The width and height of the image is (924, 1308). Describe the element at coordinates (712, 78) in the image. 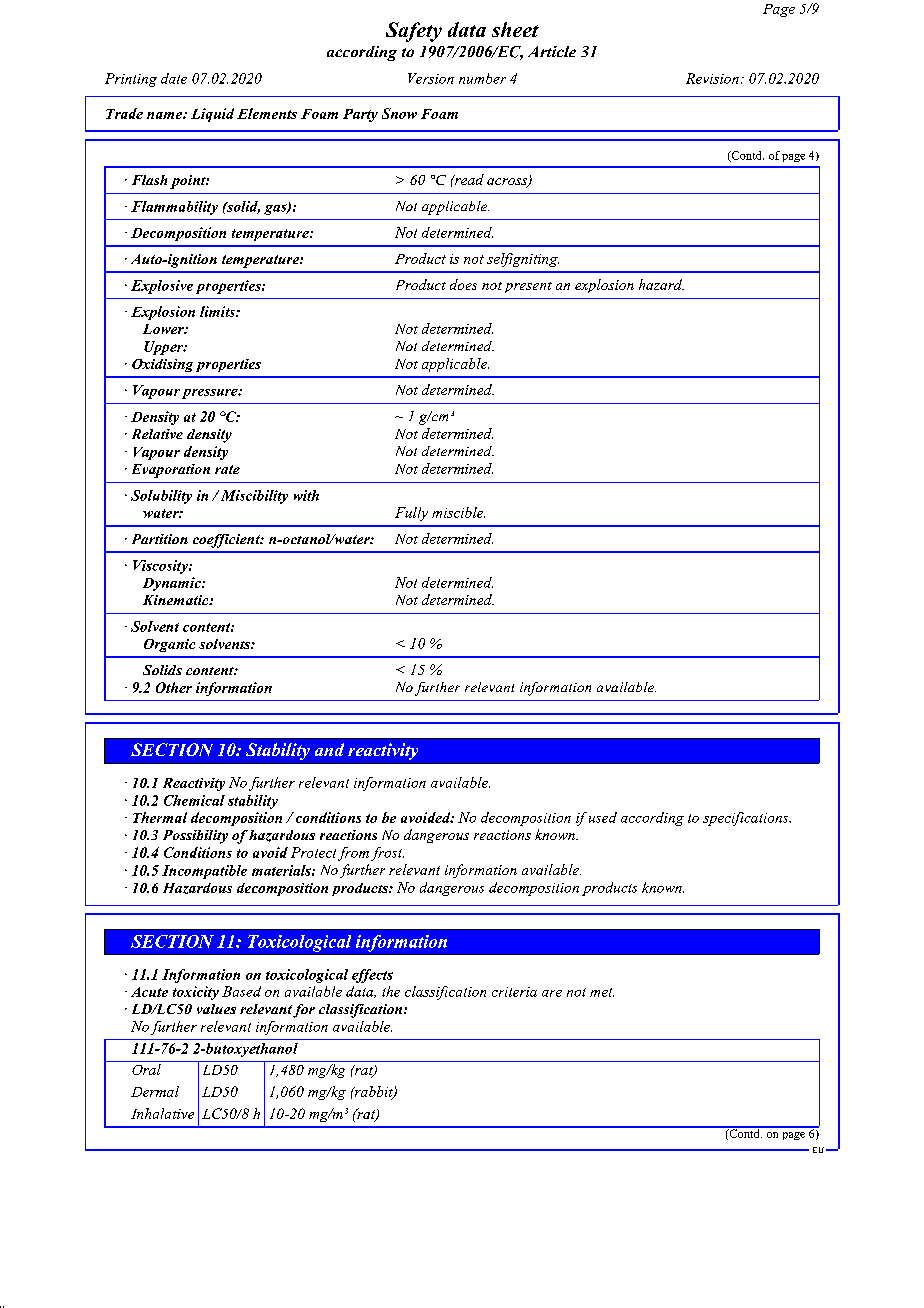

I see `Revision` at that location.
